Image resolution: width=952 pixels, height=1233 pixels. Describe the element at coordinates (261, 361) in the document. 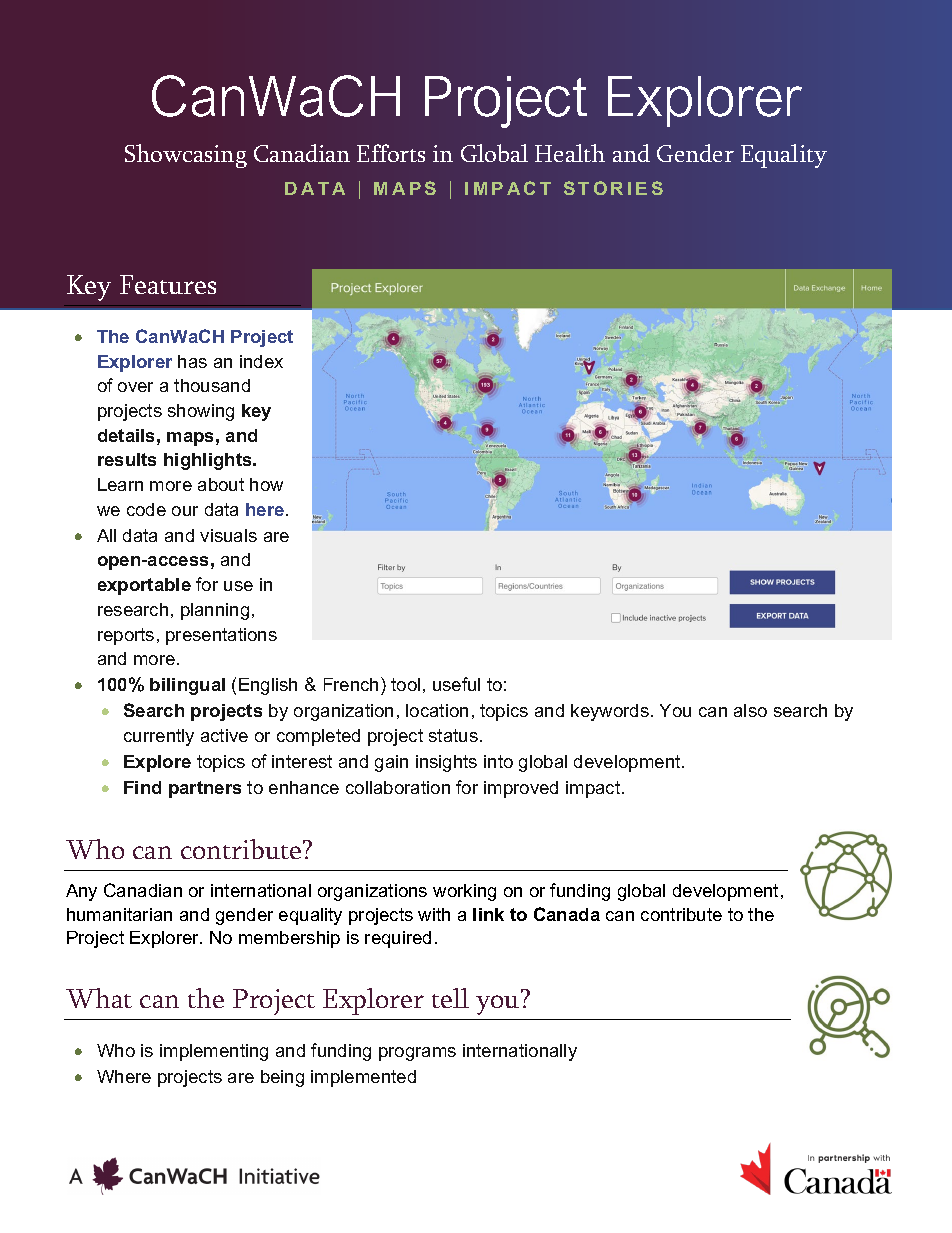

I see `index` at that location.
